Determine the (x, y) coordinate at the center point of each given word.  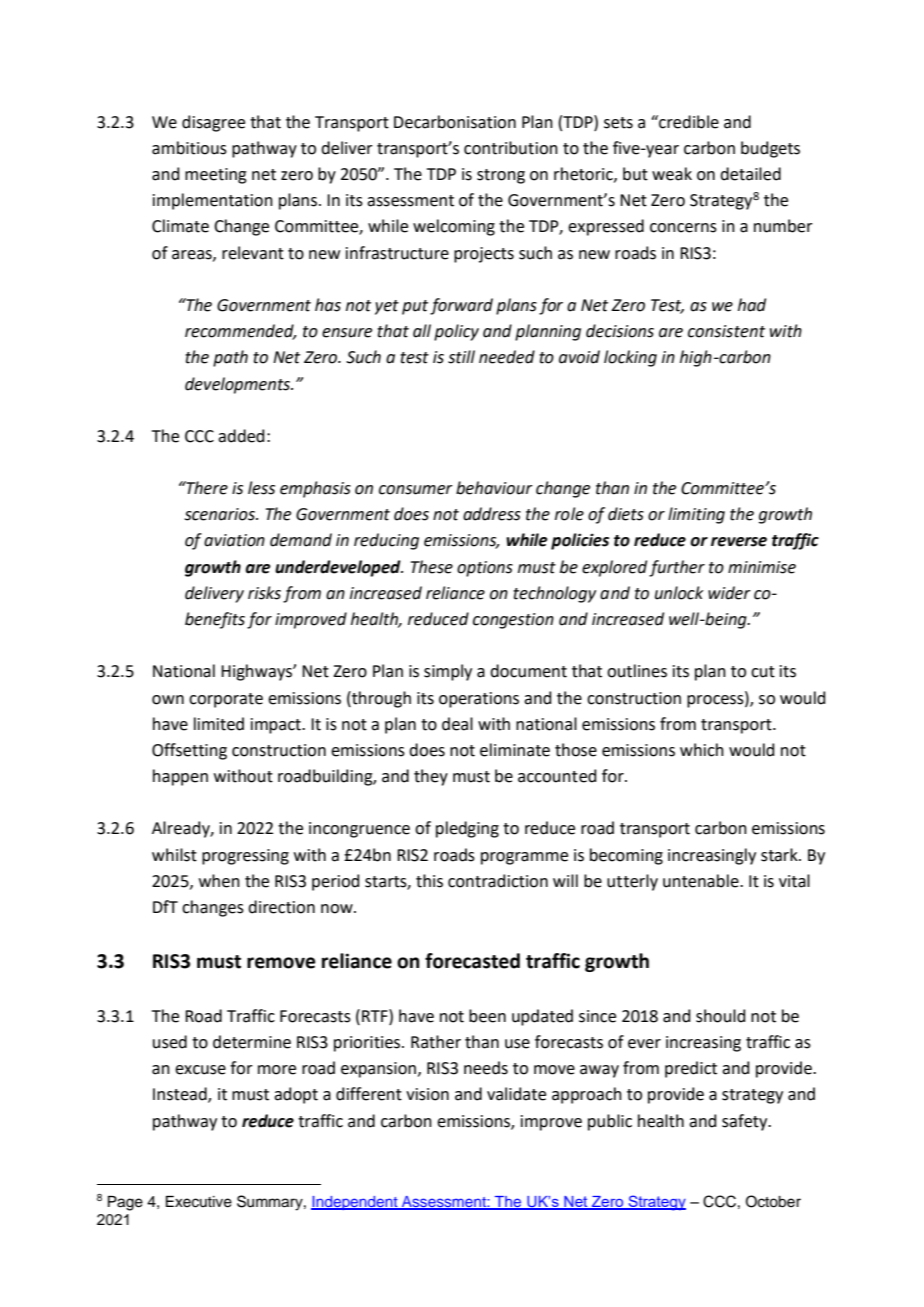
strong (501, 176)
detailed (750, 174)
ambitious (189, 148)
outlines (637, 671)
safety (746, 1122)
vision (427, 1094)
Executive (199, 1202)
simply (448, 672)
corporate (226, 700)
